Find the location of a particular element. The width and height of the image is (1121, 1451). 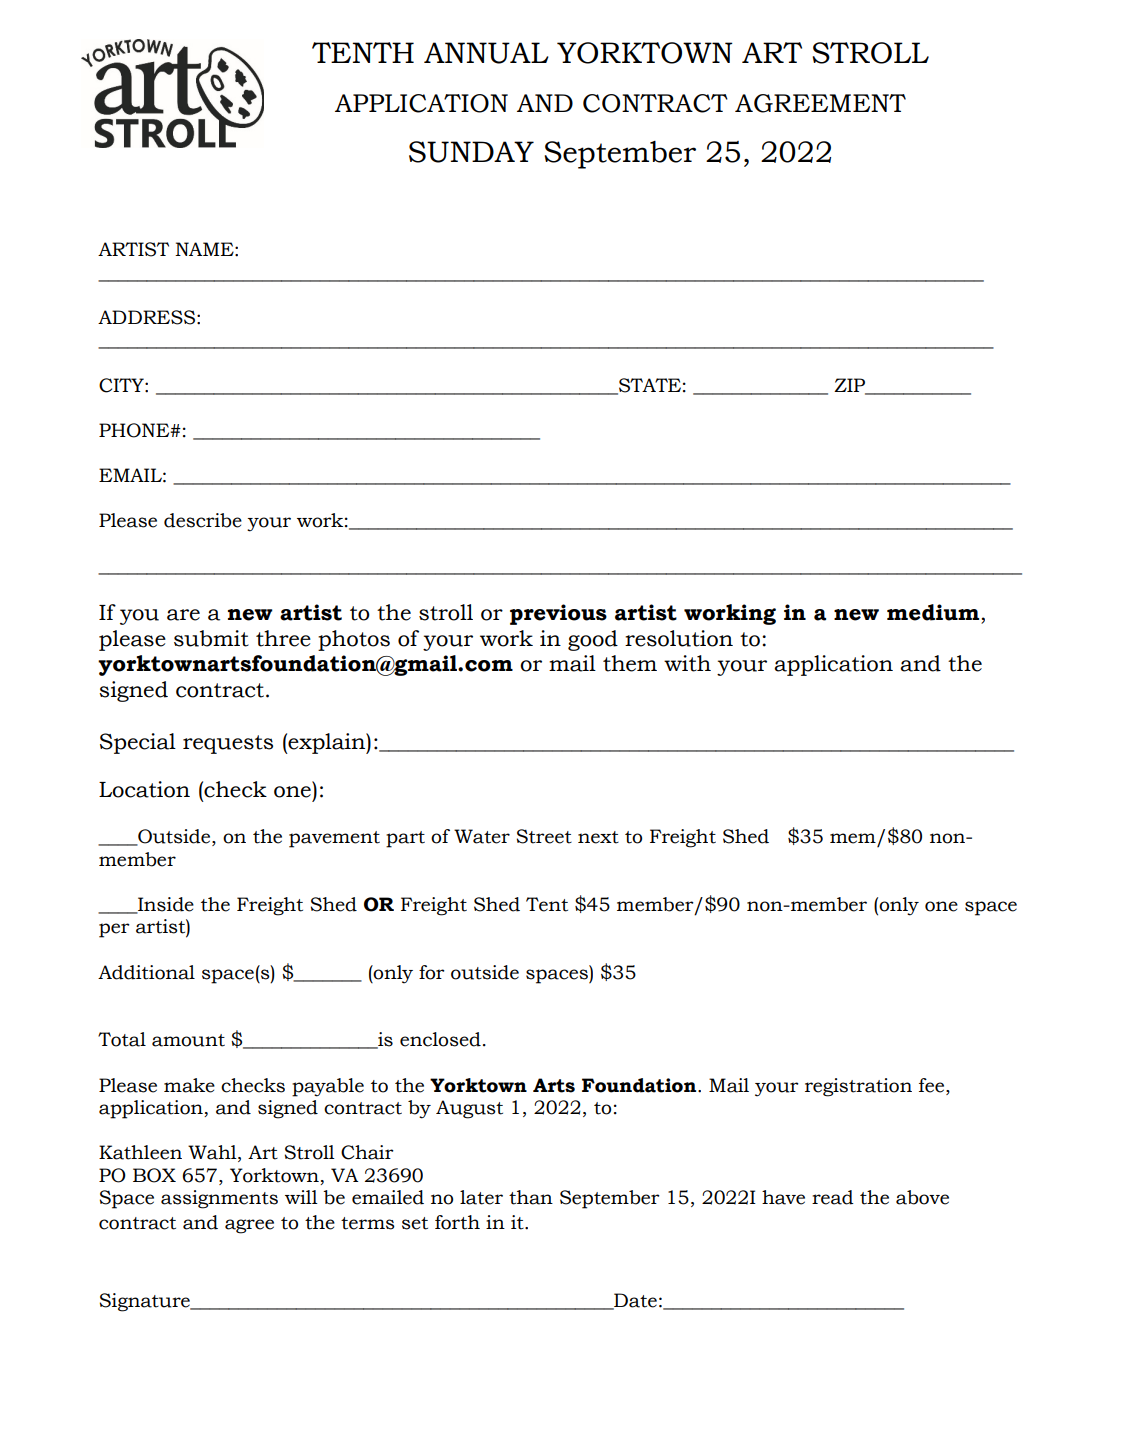

good is located at coordinates (593, 640).
